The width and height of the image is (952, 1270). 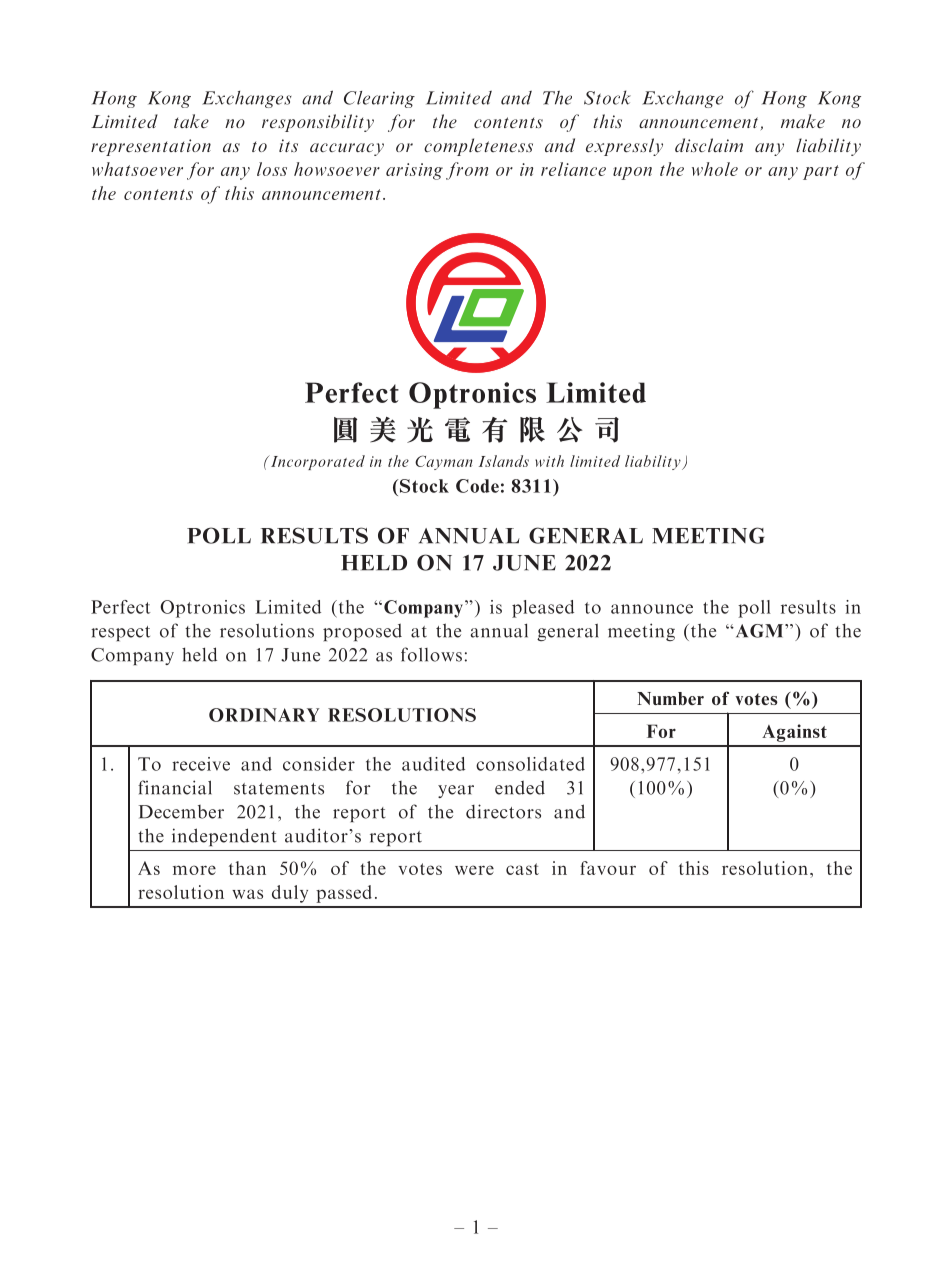 What do you see at coordinates (317, 462) in the image?
I see `Incorporated` at bounding box center [317, 462].
